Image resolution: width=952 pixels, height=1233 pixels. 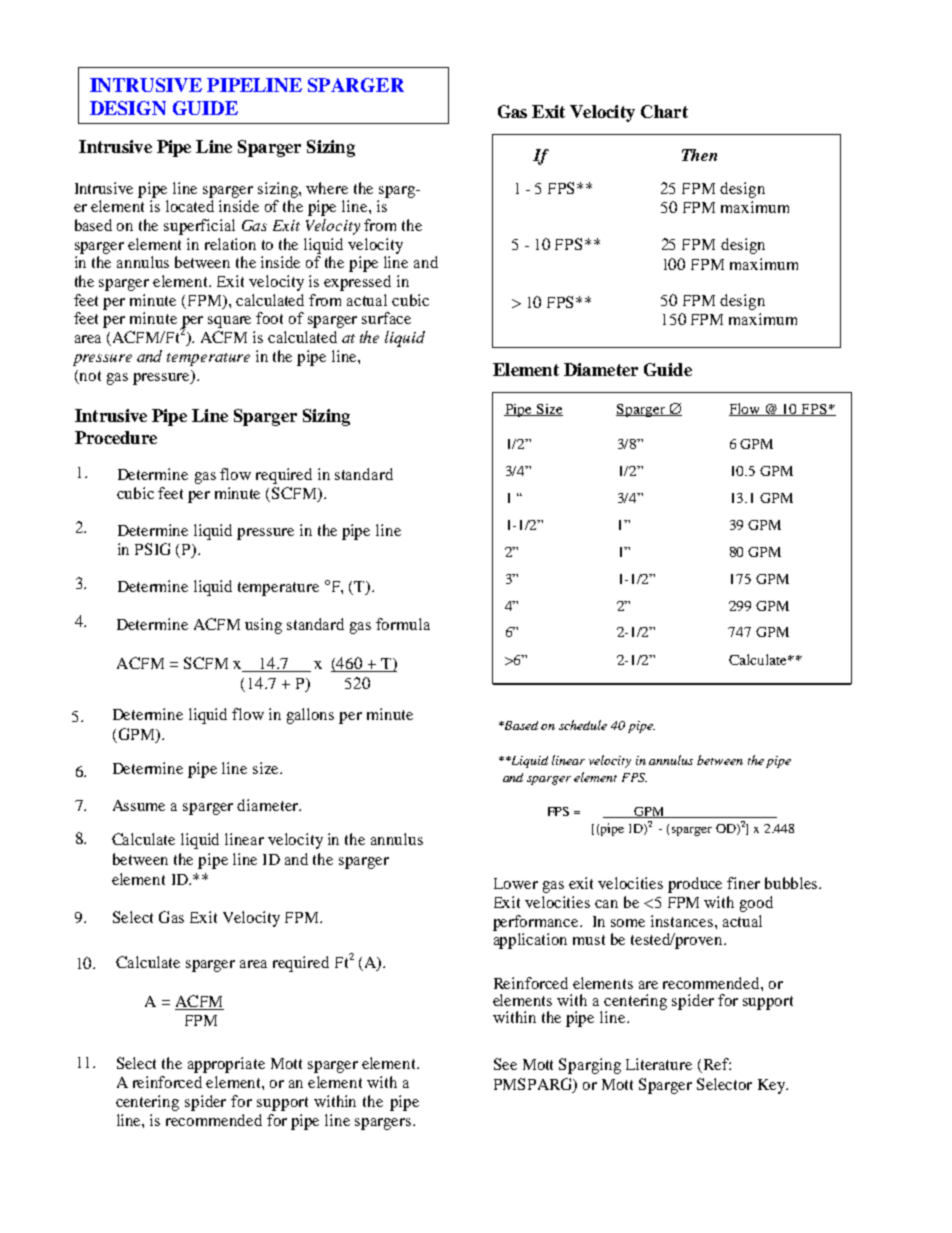 What do you see at coordinates (116, 437) in the screenshot?
I see `Procedure` at bounding box center [116, 437].
